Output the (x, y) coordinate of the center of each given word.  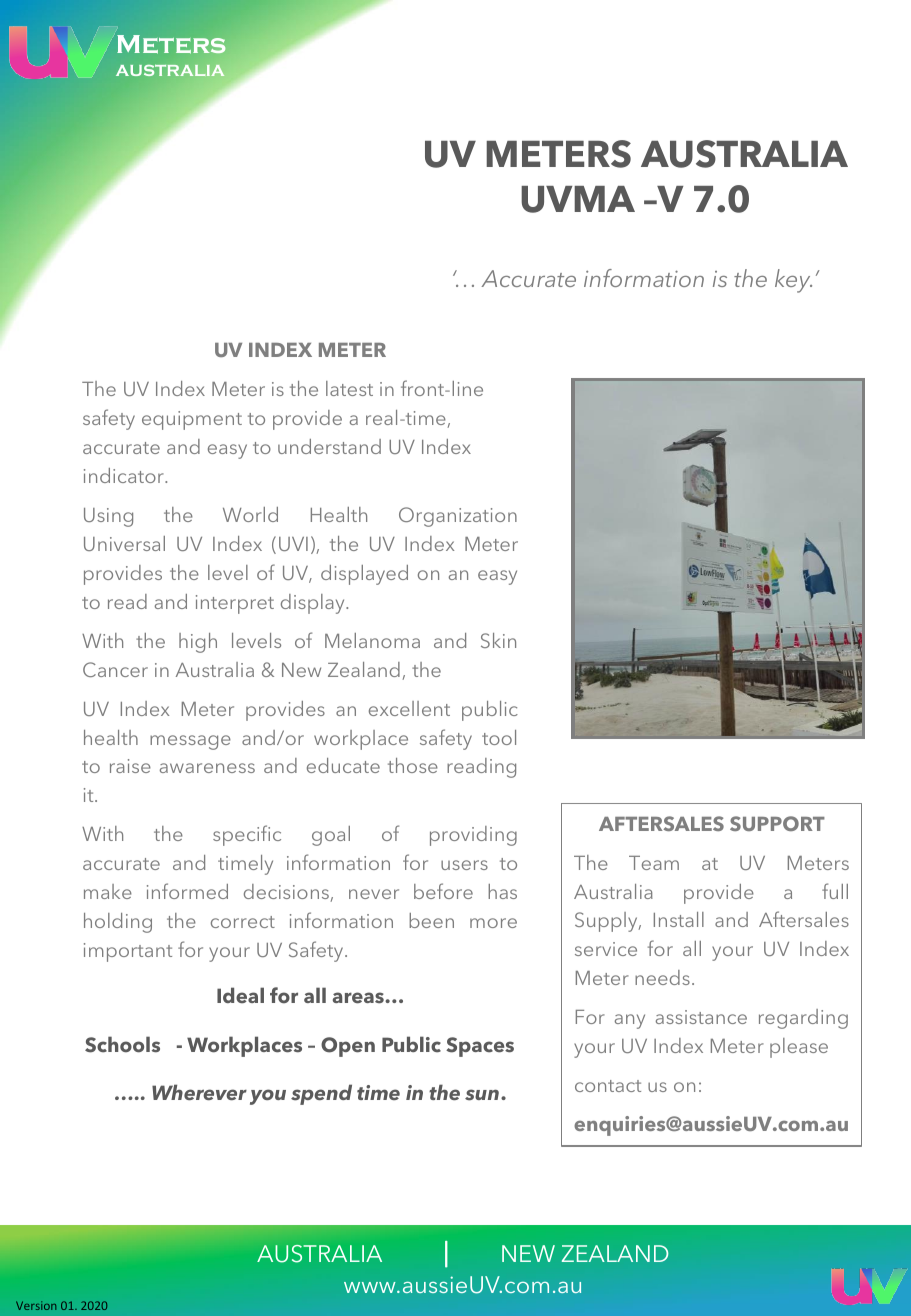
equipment (192, 420)
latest (349, 388)
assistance (701, 1017)
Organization (458, 517)
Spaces (480, 1047)
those (413, 765)
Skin (498, 640)
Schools (122, 1044)
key (793, 281)
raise (130, 766)
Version (36, 1305)
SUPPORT (777, 823)
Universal (124, 543)
